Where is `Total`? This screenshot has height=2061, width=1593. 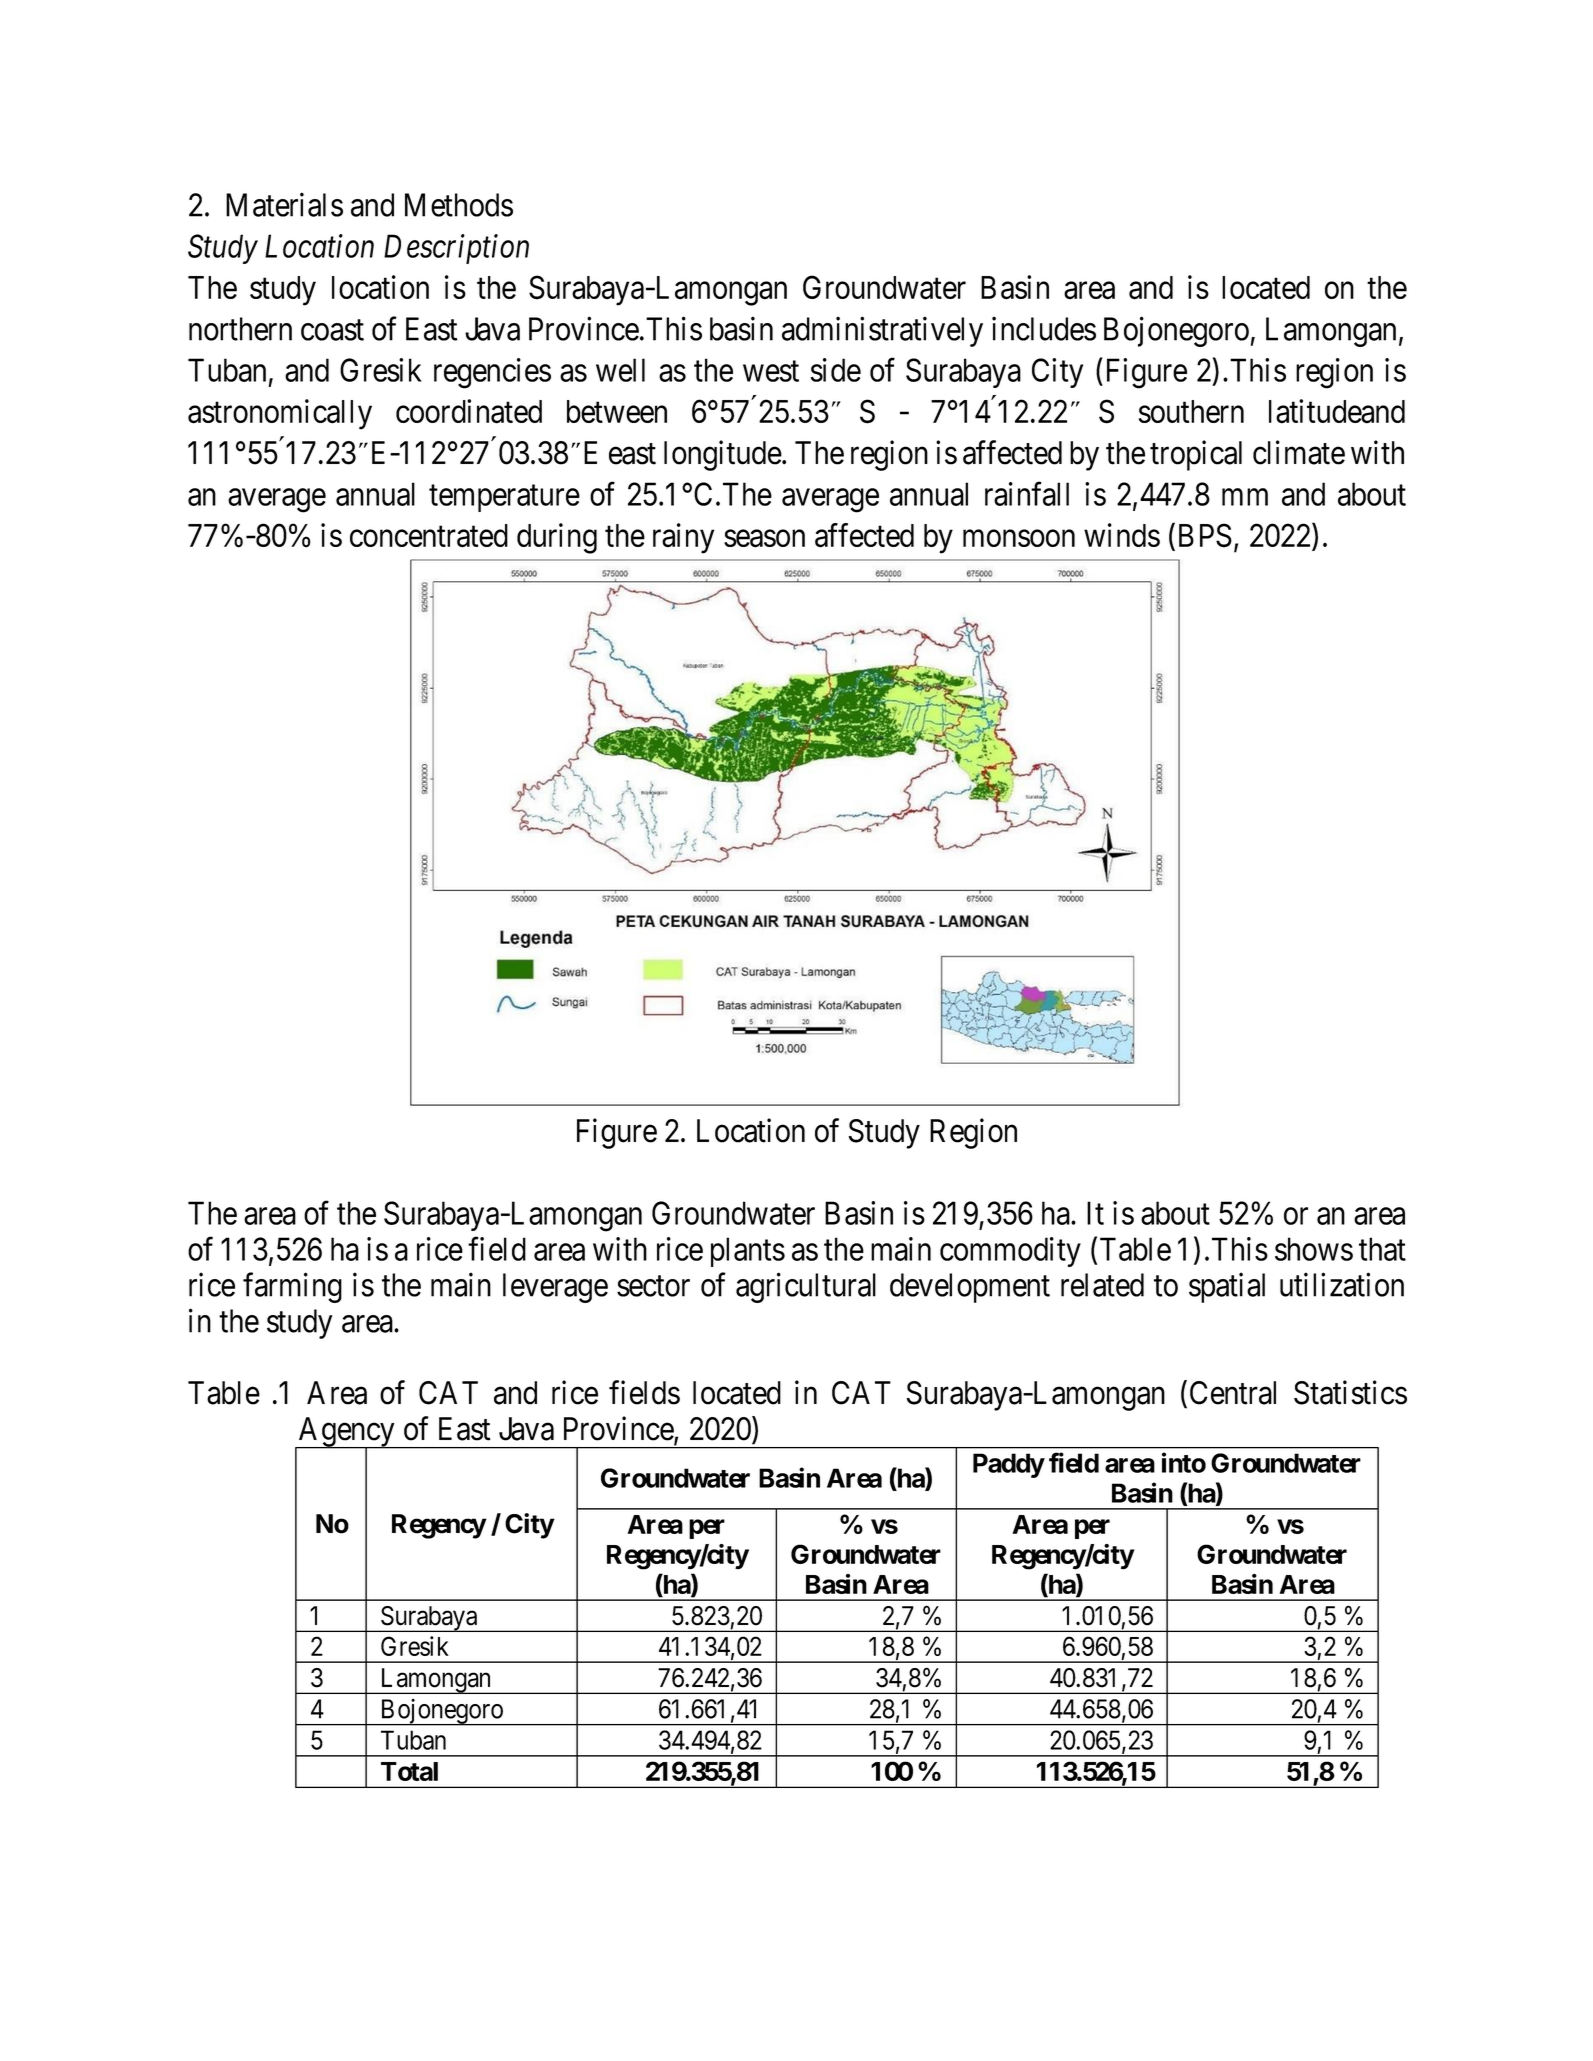
Total is located at coordinates (409, 1771).
